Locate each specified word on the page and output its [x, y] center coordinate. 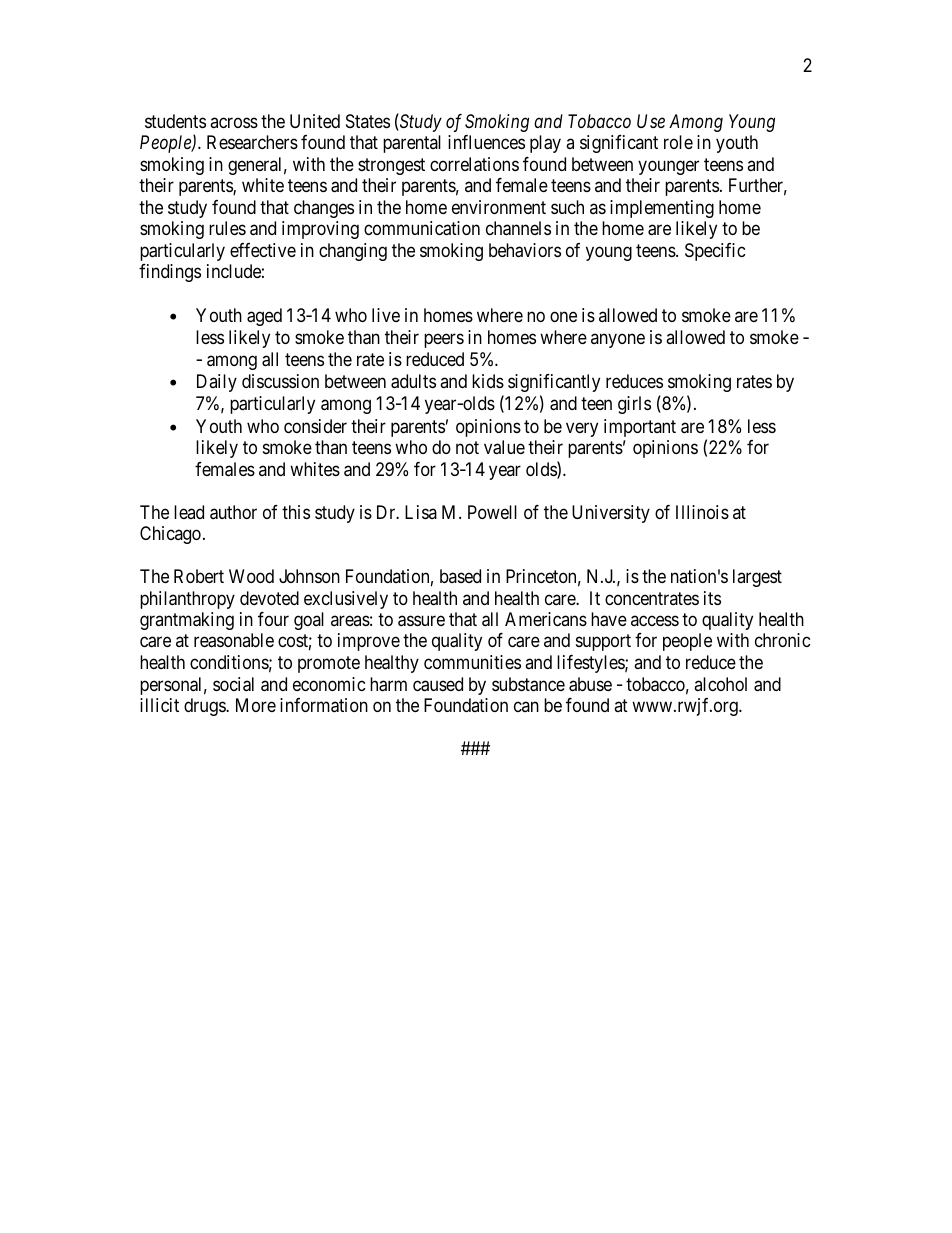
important [640, 428]
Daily [217, 383]
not [467, 447]
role [678, 142]
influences [486, 142]
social [233, 684]
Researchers [252, 142]
